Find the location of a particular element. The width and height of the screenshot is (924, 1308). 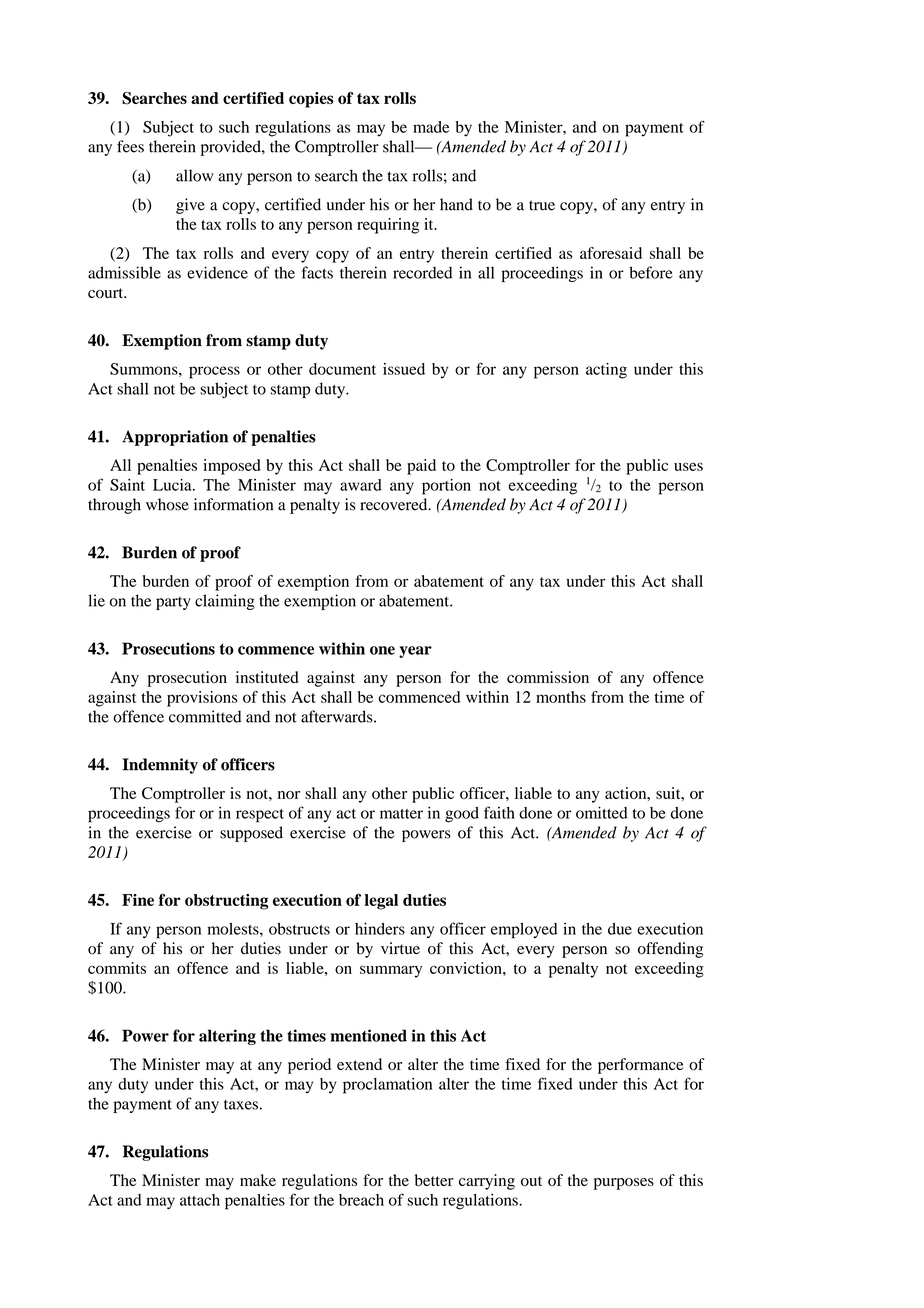

uses is located at coordinates (688, 466).
